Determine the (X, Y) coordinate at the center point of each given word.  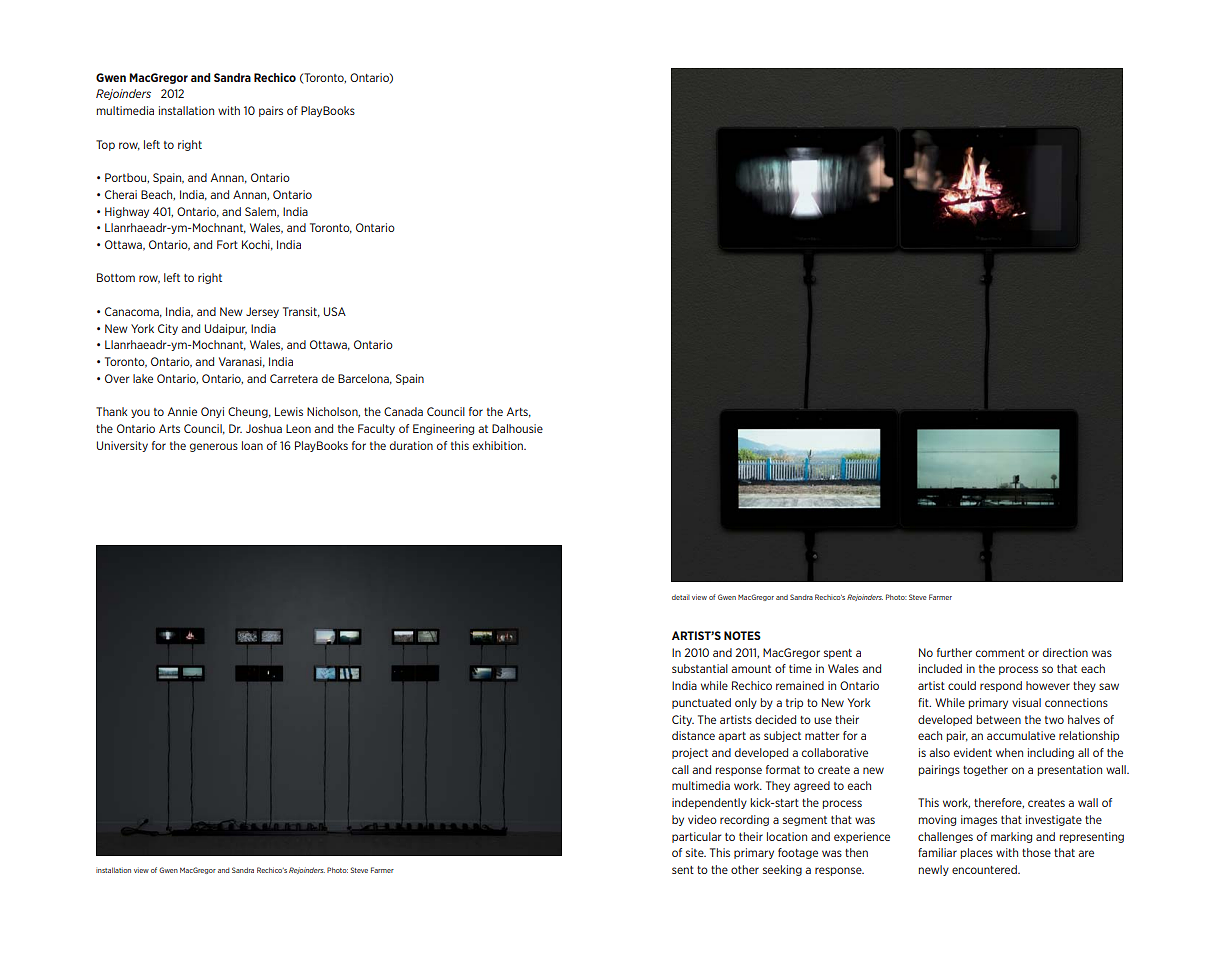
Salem (262, 212)
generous (214, 447)
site (696, 852)
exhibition (499, 445)
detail (681, 597)
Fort (227, 244)
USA (335, 311)
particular (696, 837)
